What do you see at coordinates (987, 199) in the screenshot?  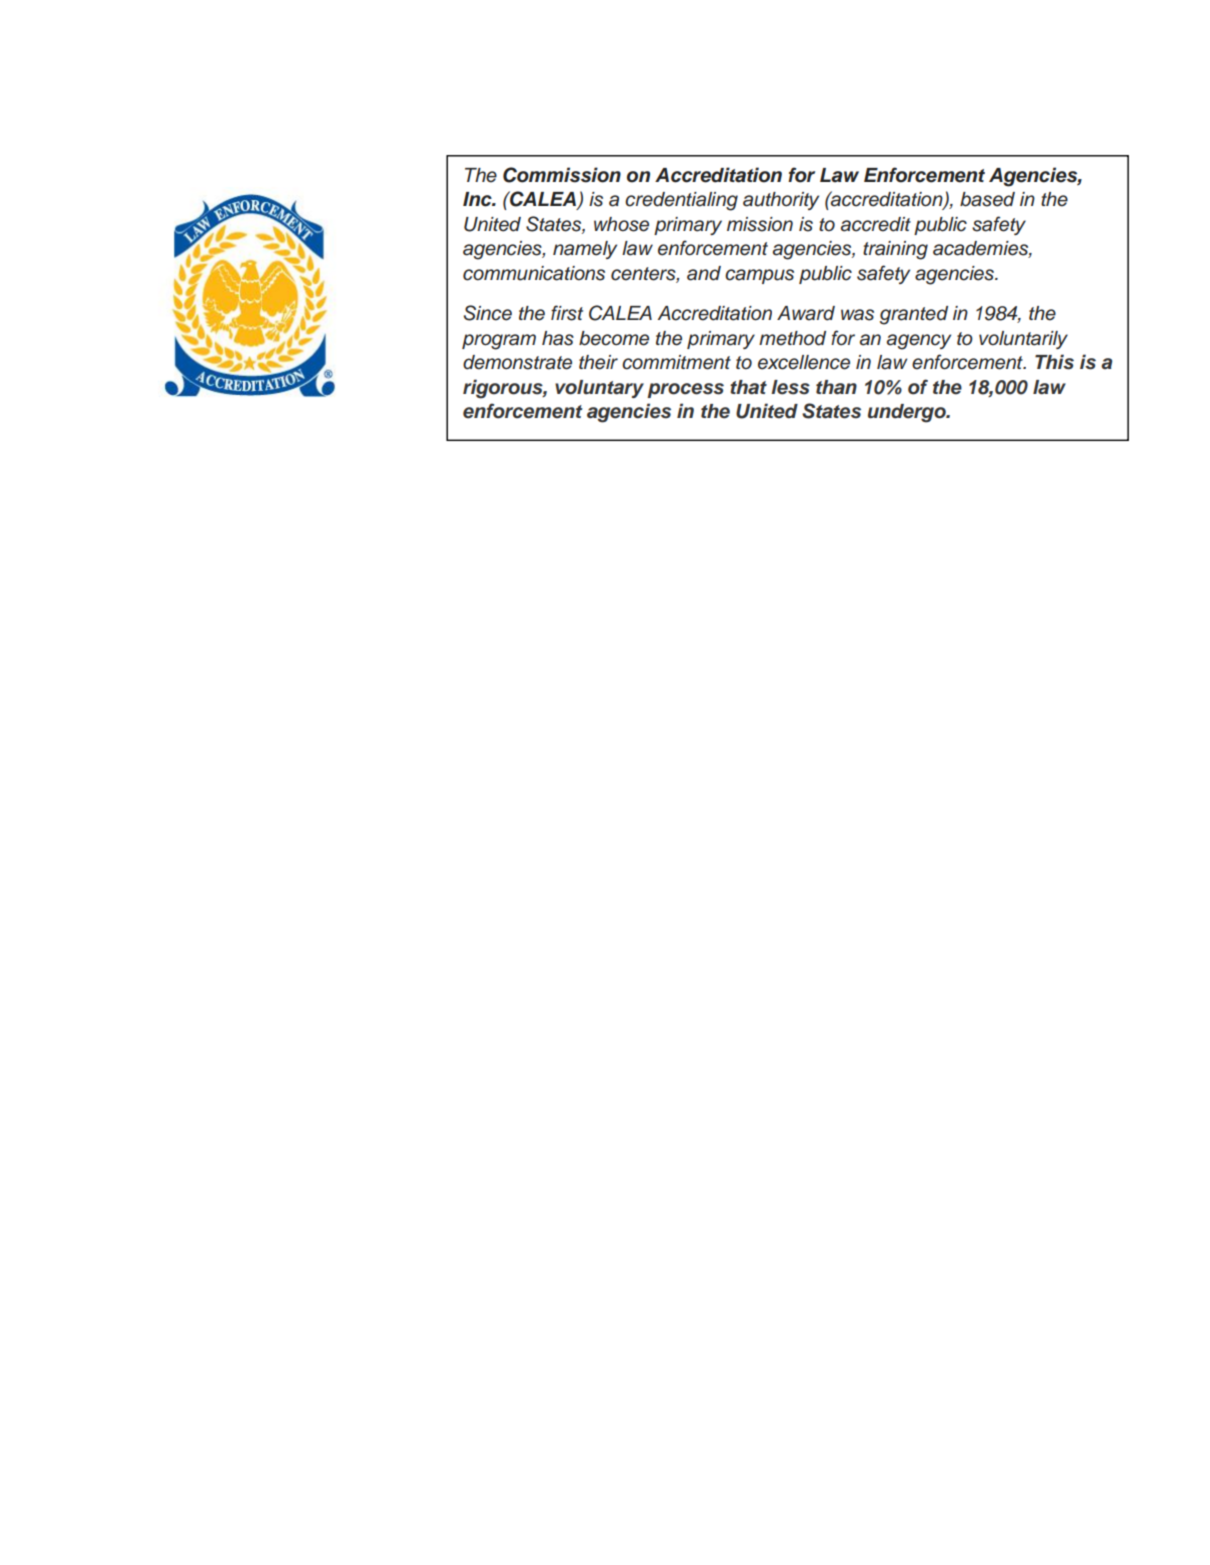 I see `based` at bounding box center [987, 199].
